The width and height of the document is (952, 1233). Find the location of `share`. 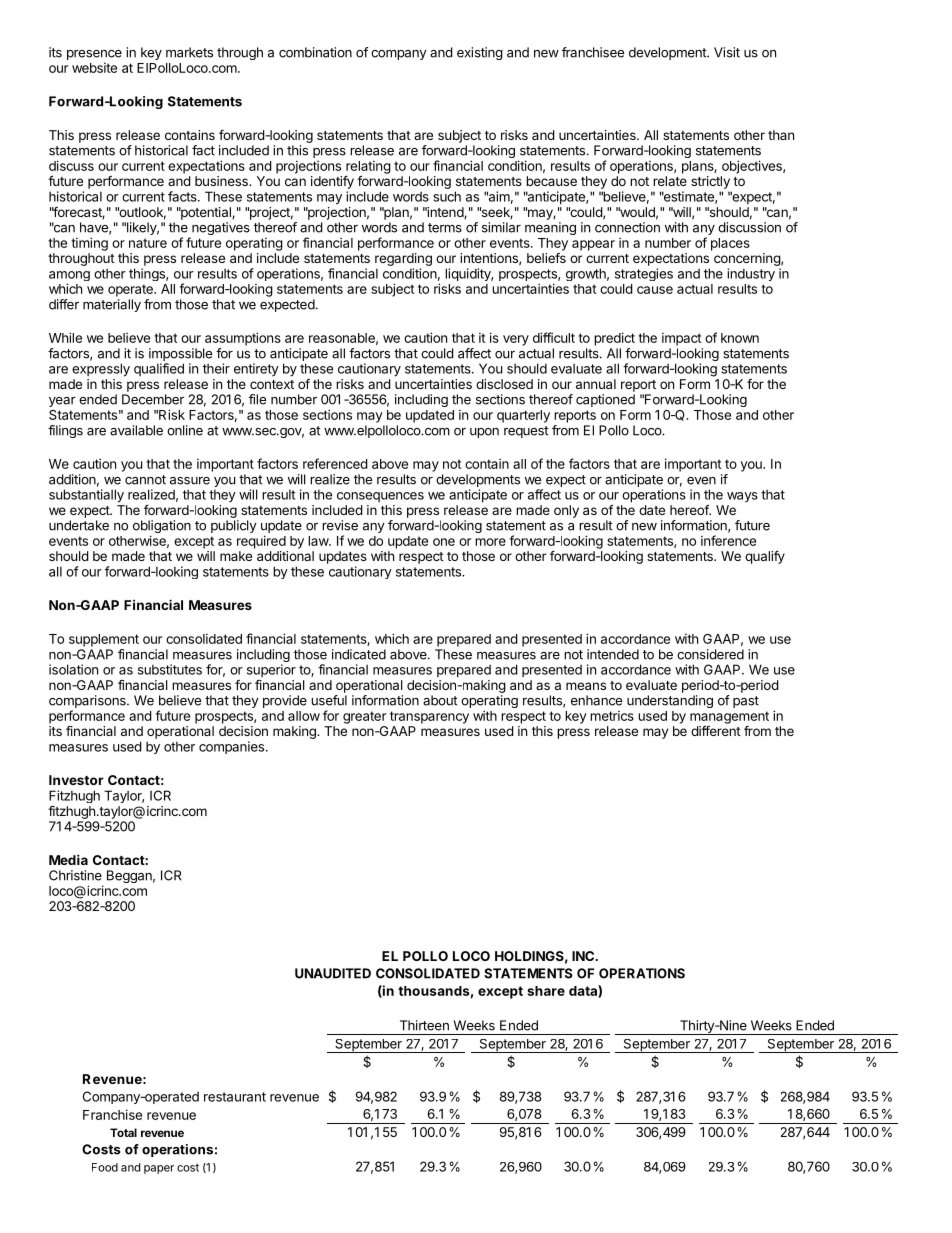

share is located at coordinates (546, 991).
